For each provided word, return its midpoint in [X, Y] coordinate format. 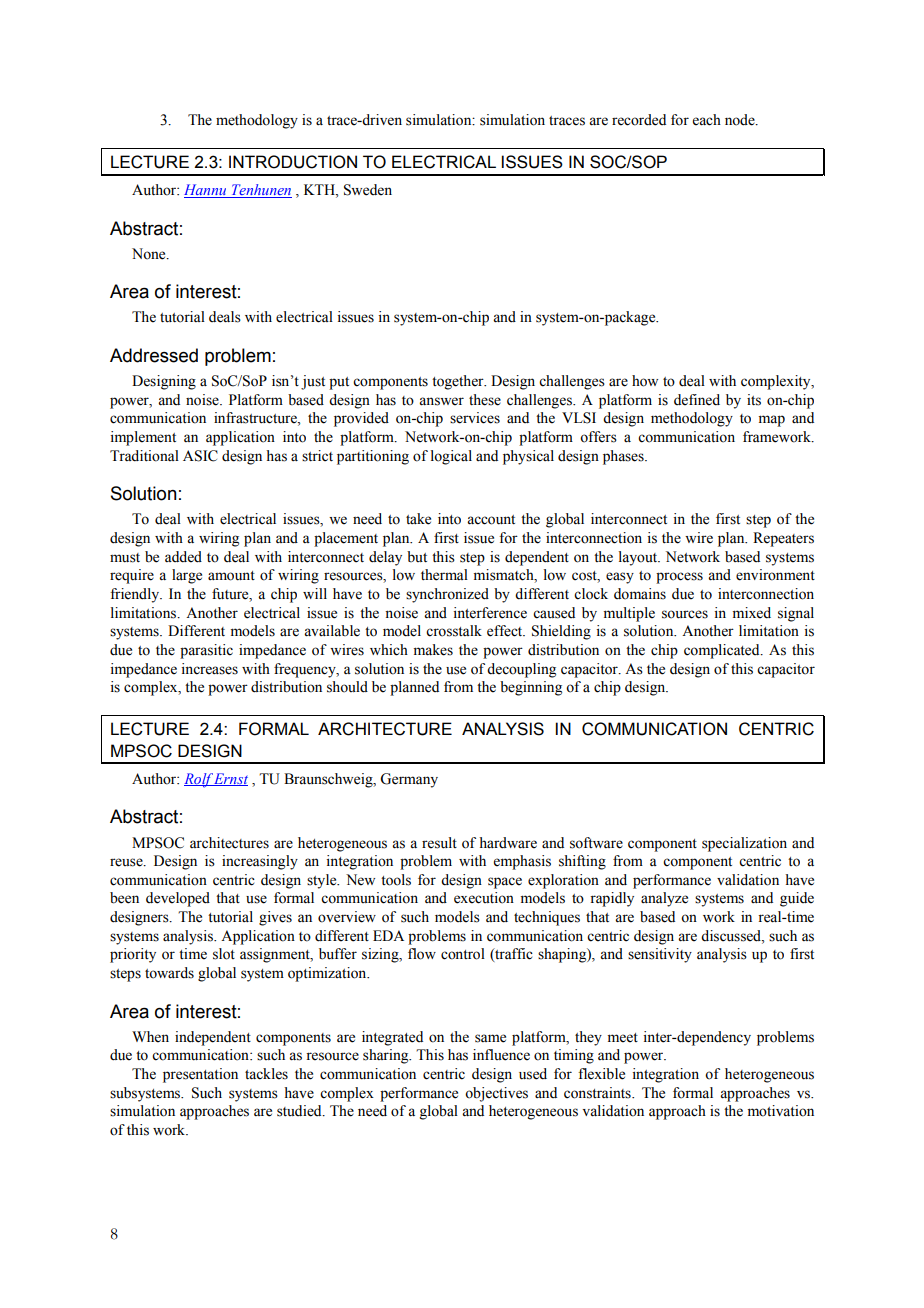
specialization [744, 844]
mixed [752, 613]
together [459, 382]
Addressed [154, 355]
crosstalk [454, 631]
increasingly [260, 862]
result [439, 843]
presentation [200, 1075]
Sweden [368, 190]
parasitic [206, 651]
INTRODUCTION [293, 162]
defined [697, 400]
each [707, 120]
